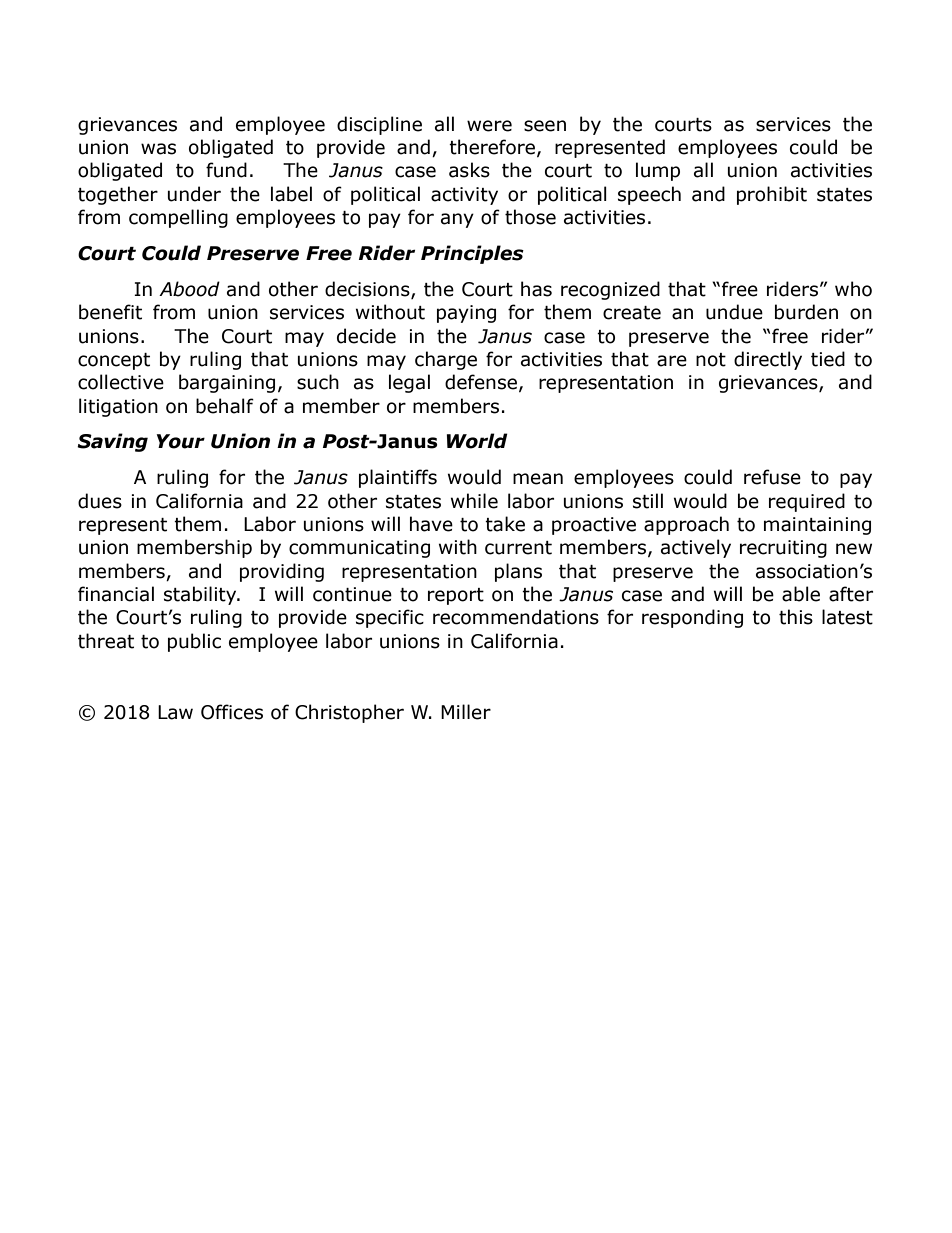 Image resolution: width=952 pixels, height=1233 pixels. I want to click on has, so click(536, 289).
